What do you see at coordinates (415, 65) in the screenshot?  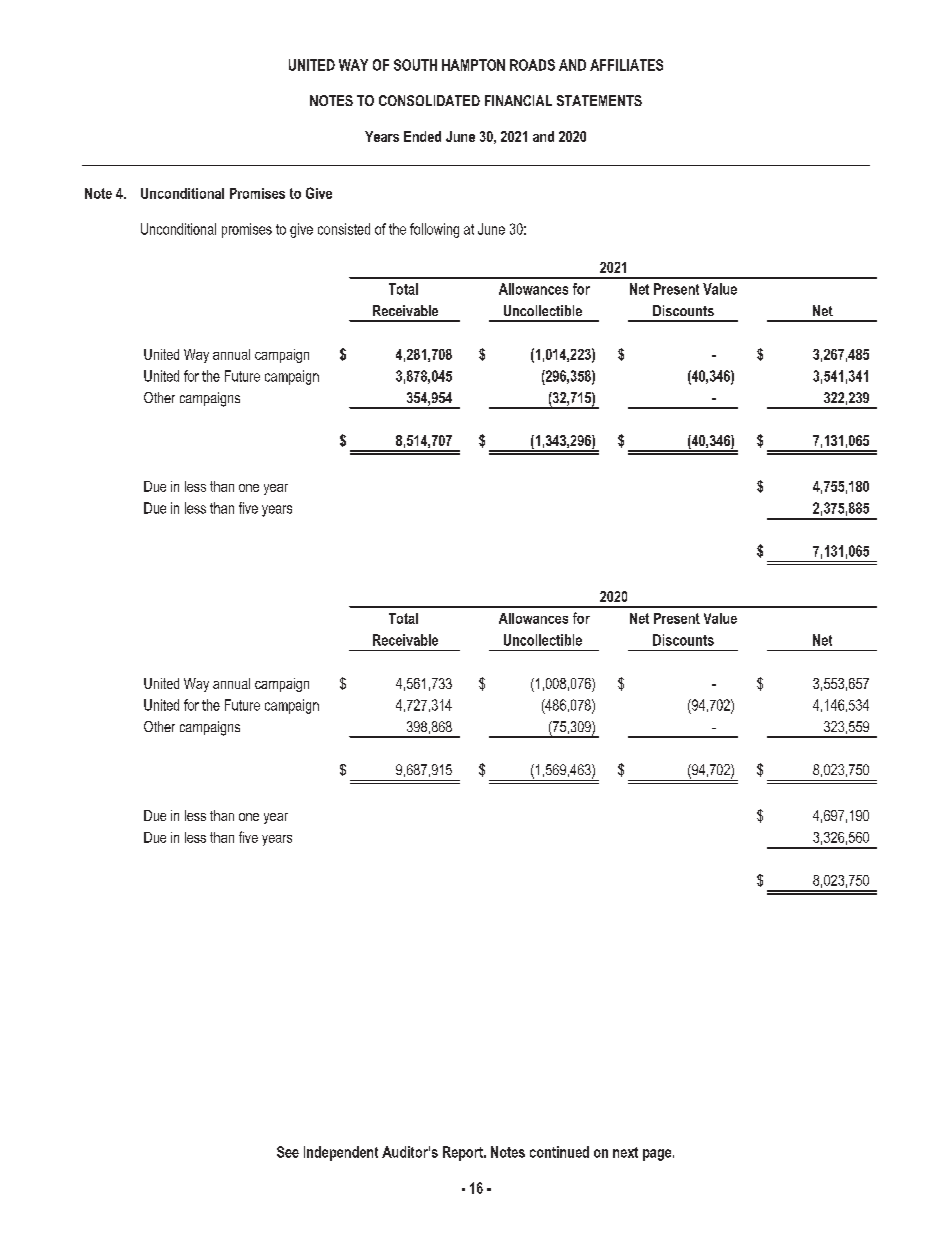 I see `SOUTH` at bounding box center [415, 65].
